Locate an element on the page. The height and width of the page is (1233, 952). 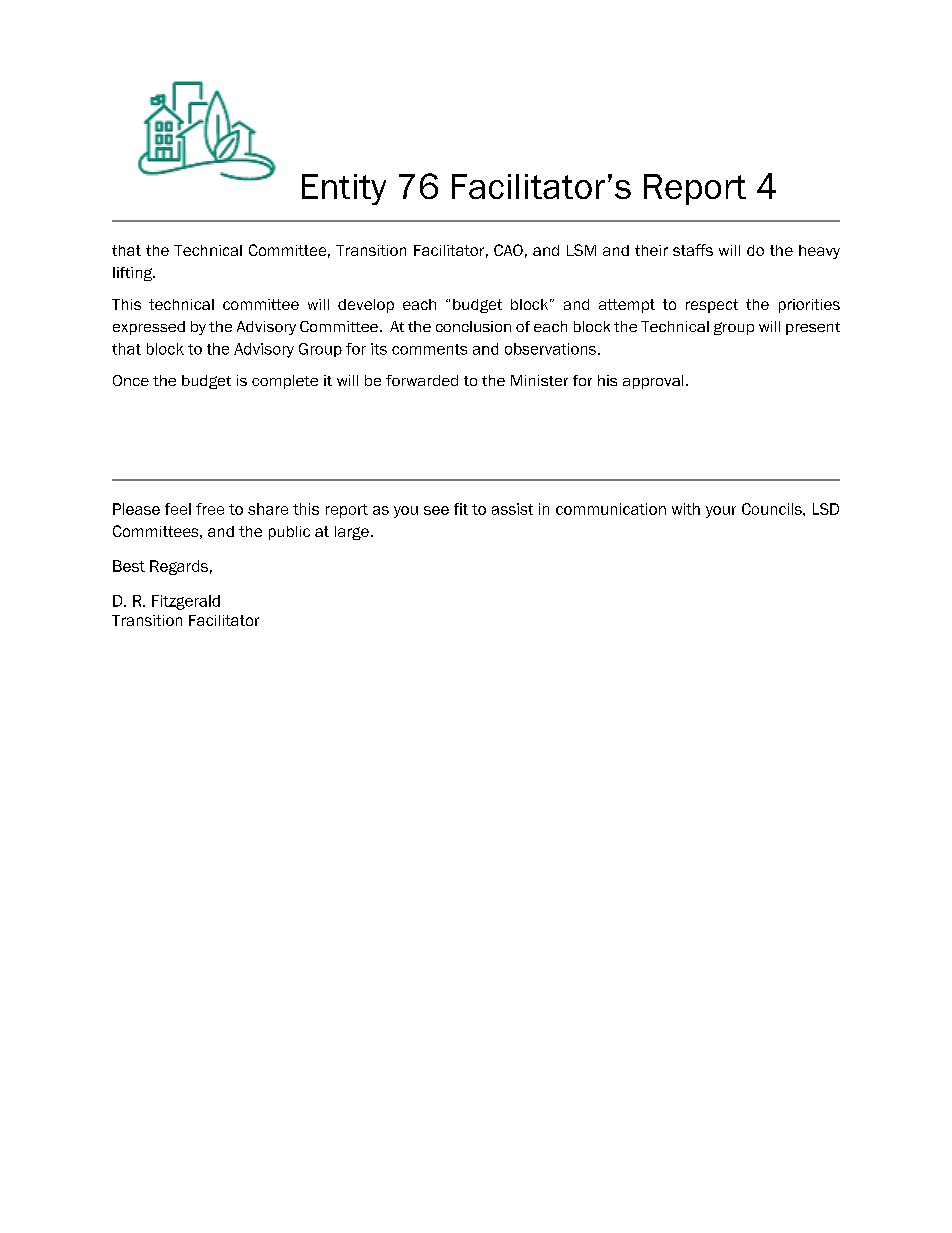
develop is located at coordinates (366, 306).
